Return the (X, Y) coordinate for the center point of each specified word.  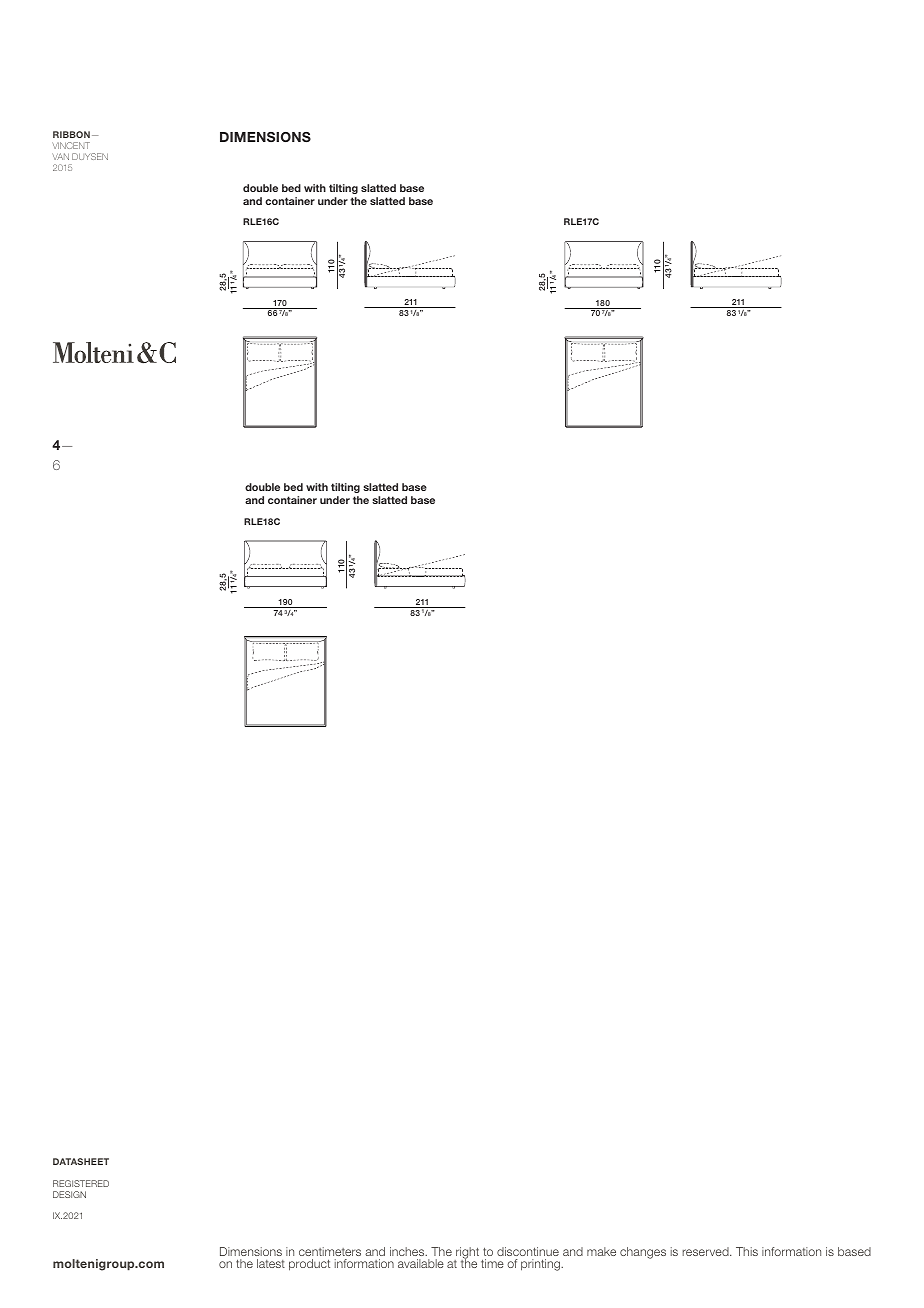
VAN (60, 156)
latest (271, 1263)
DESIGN (69, 1194)
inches (408, 1251)
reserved (706, 1251)
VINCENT (71, 145)
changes (643, 1253)
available (421, 1263)
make (601, 1251)
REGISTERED (81, 1183)
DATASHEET (81, 1161)
